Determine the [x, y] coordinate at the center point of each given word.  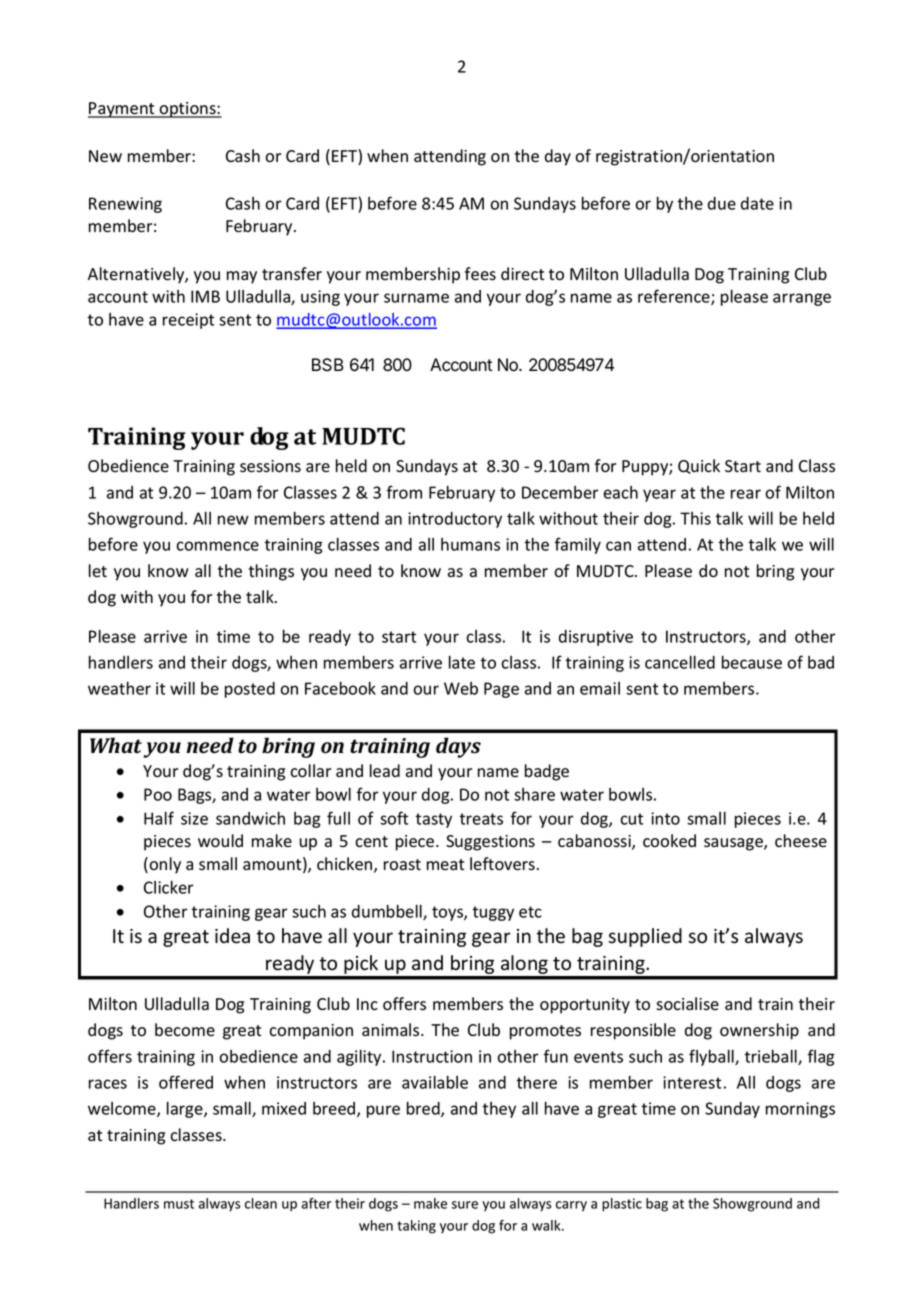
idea [232, 936]
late [462, 662]
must [179, 1204]
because [752, 662]
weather [119, 688]
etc [530, 912]
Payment [122, 110]
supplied [645, 937]
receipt [188, 321]
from [404, 492]
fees [480, 274]
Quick [699, 466]
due [722, 203]
